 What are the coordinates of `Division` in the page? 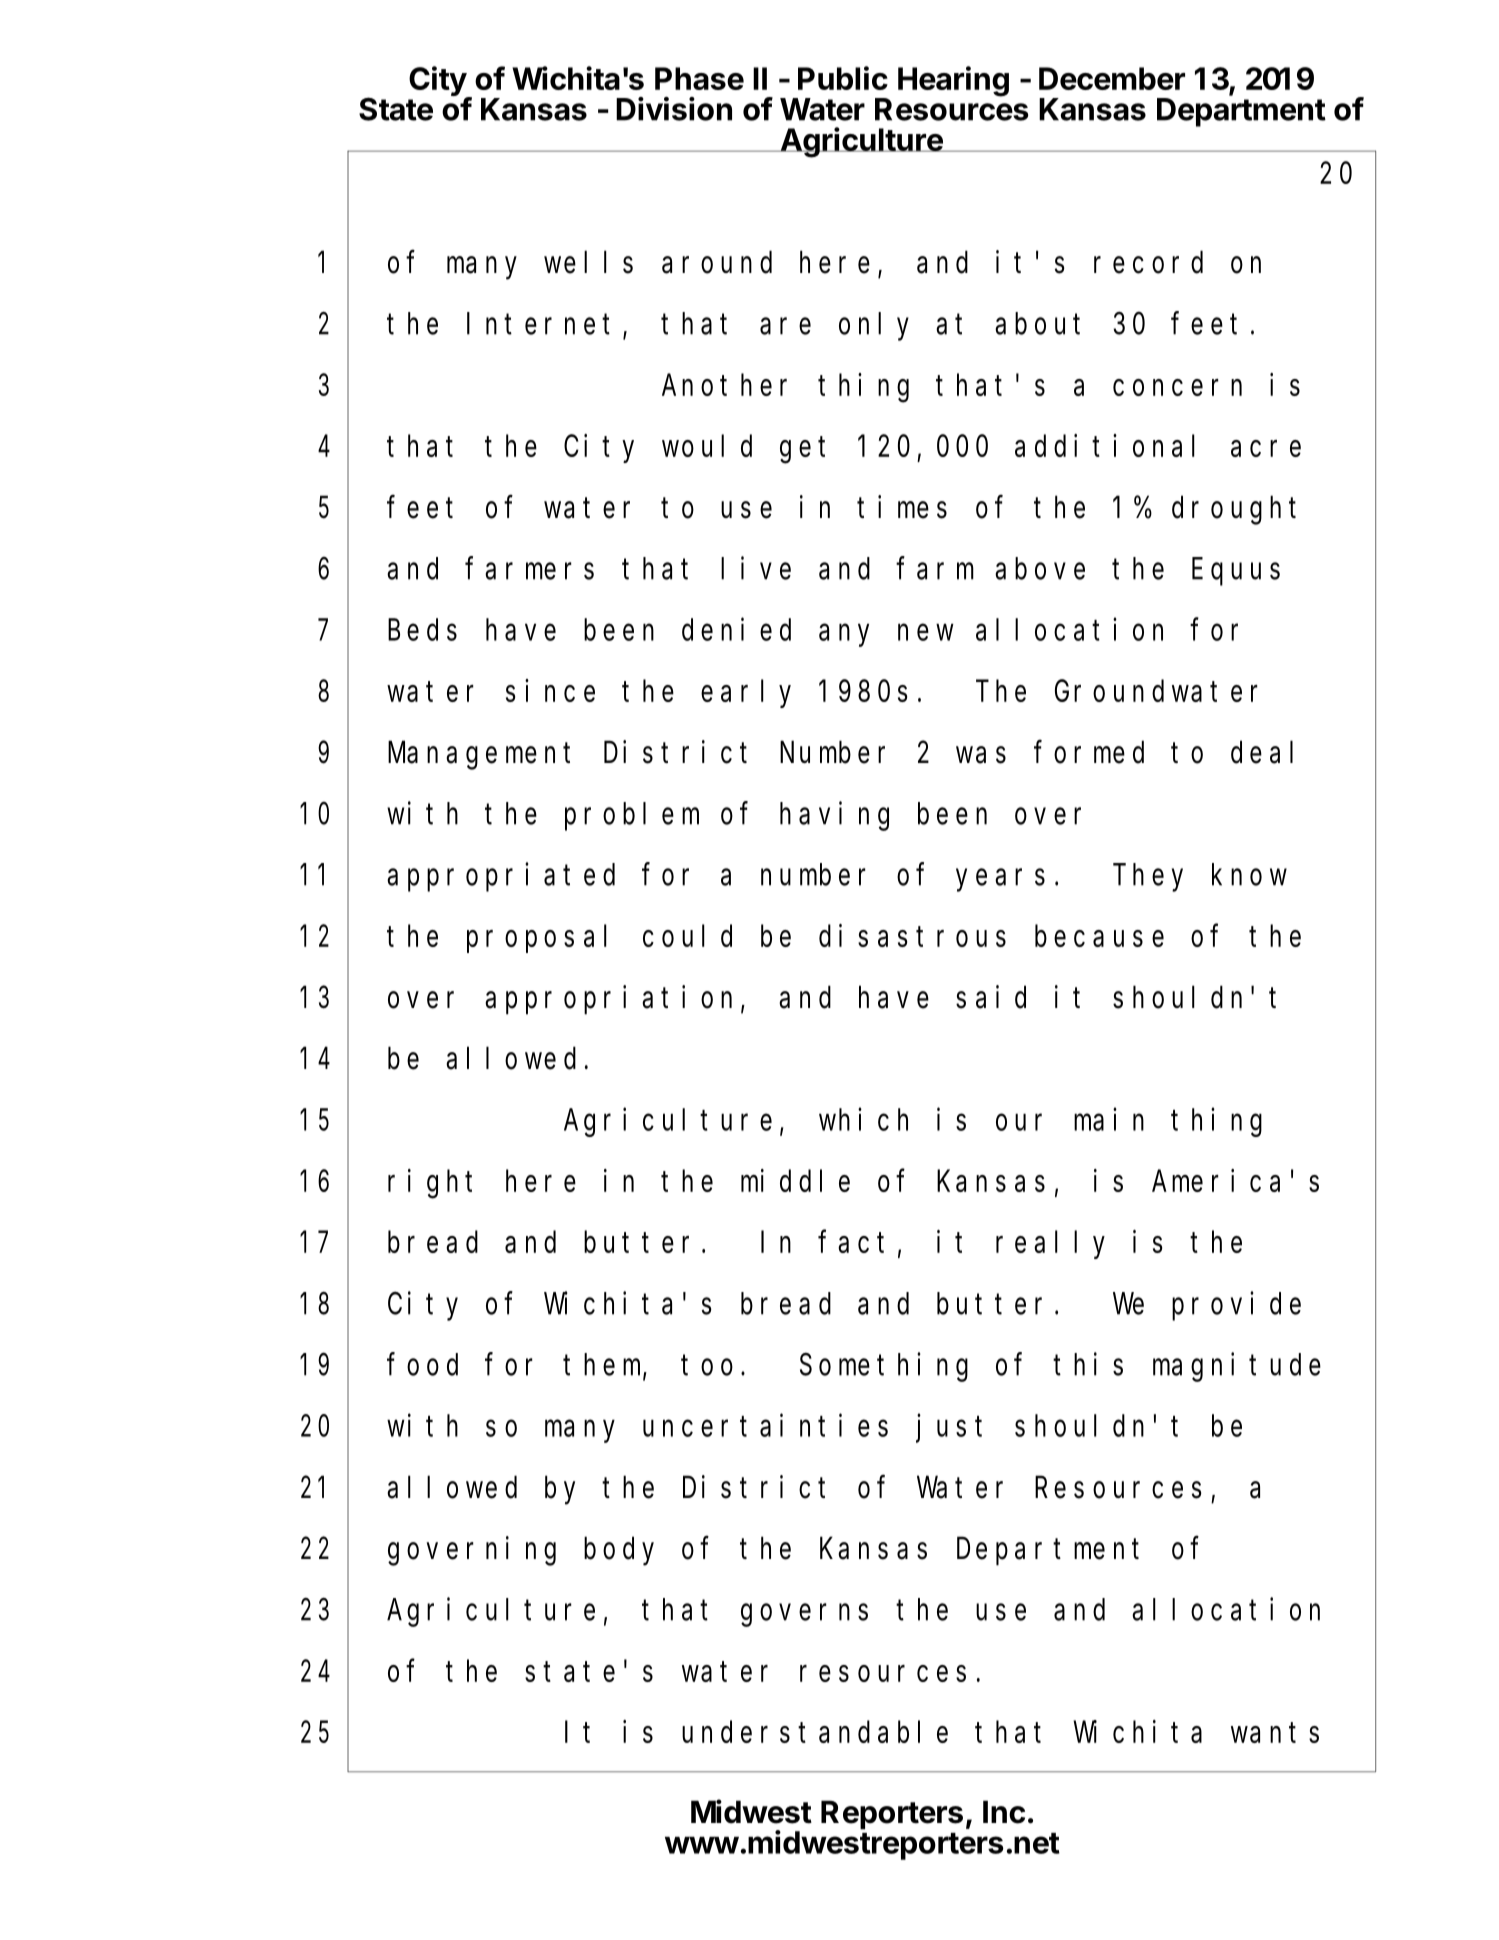 It's located at (674, 109).
